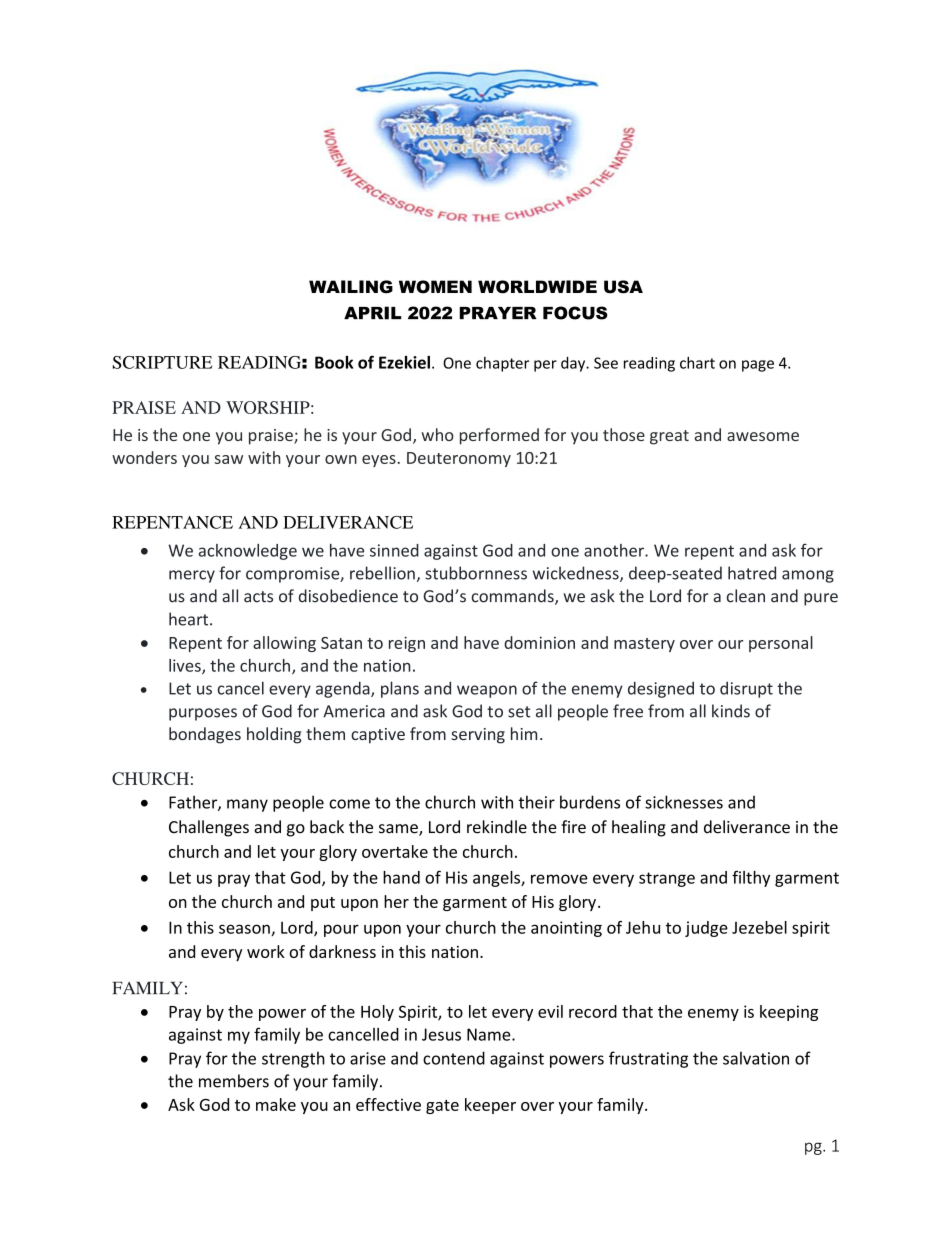  What do you see at coordinates (234, 1081) in the image?
I see `members` at bounding box center [234, 1081].
